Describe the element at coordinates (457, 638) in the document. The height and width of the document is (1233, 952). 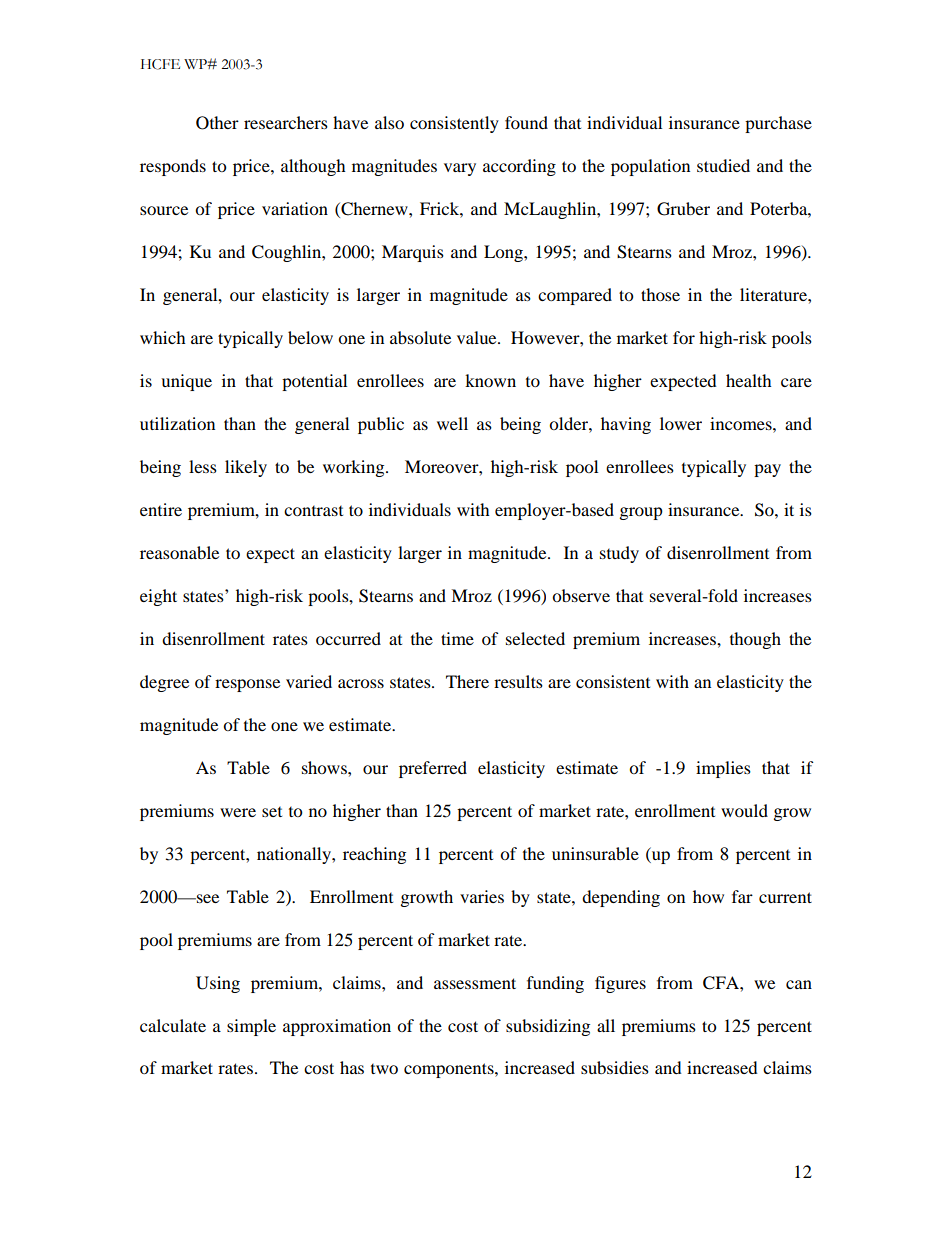
I see `time` at that location.
